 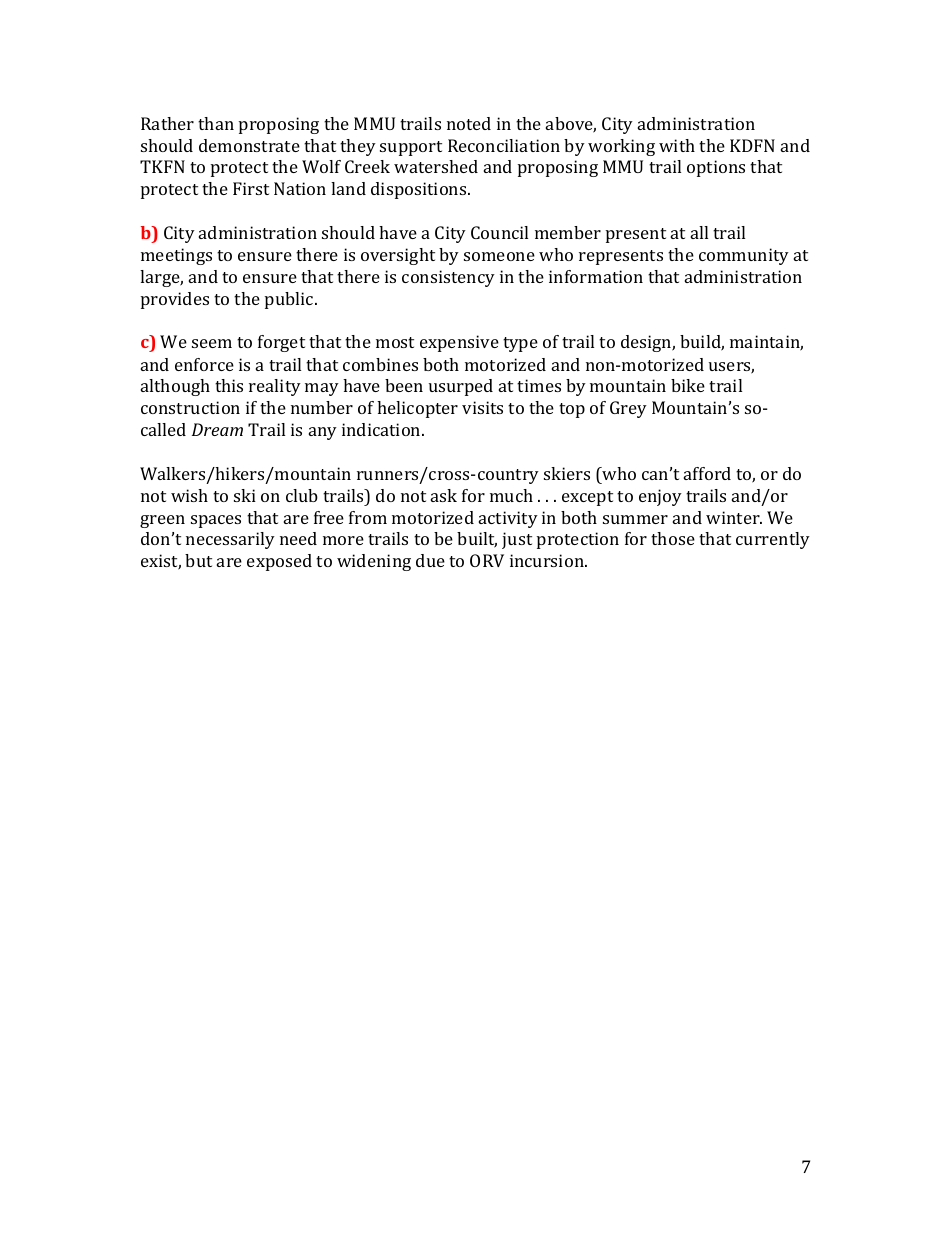 What do you see at coordinates (688, 385) in the screenshot?
I see `bike` at bounding box center [688, 385].
